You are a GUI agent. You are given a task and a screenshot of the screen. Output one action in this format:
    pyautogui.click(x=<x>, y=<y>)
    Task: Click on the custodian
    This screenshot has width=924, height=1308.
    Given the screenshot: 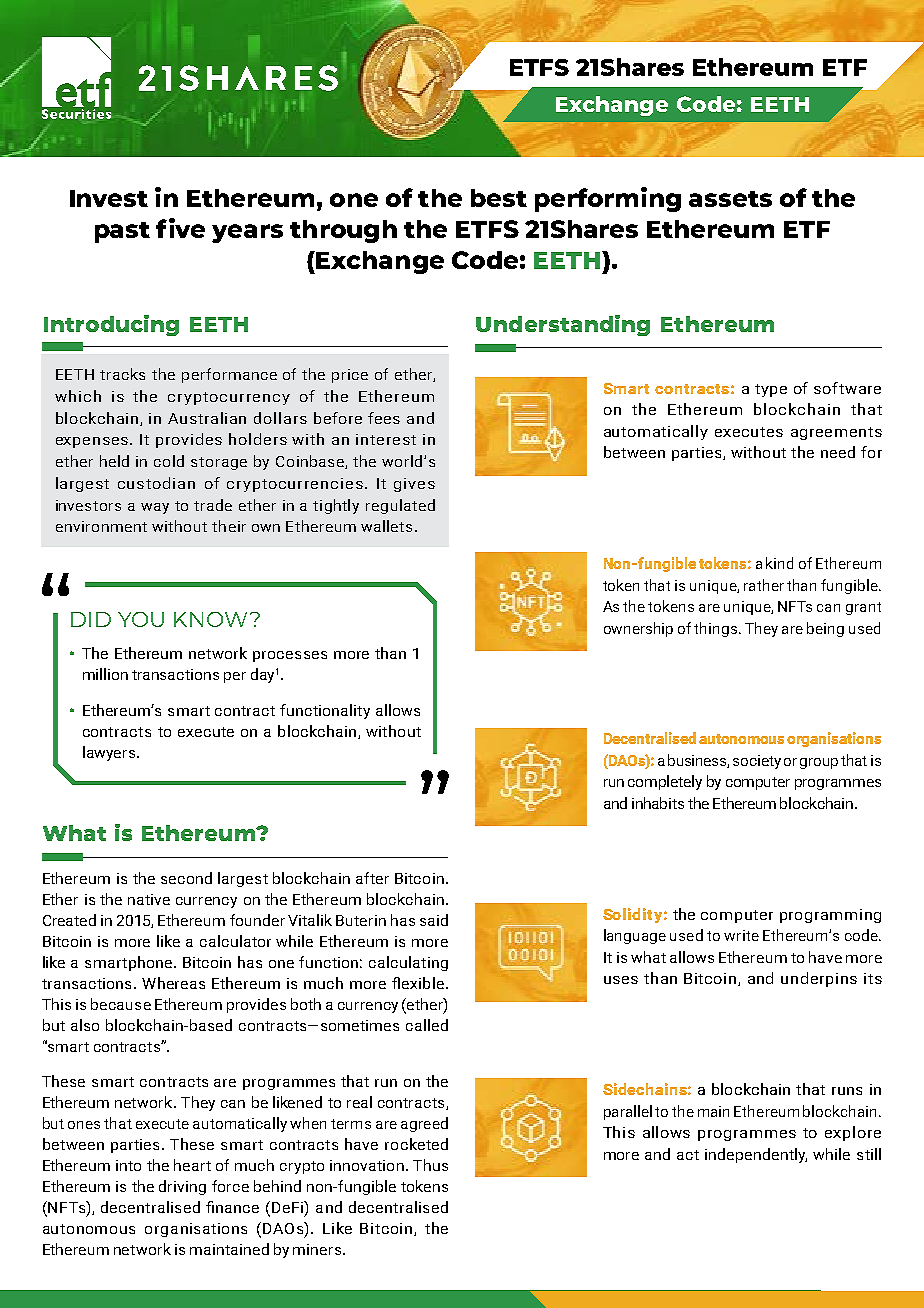 What is the action you would take?
    pyautogui.click(x=156, y=483)
